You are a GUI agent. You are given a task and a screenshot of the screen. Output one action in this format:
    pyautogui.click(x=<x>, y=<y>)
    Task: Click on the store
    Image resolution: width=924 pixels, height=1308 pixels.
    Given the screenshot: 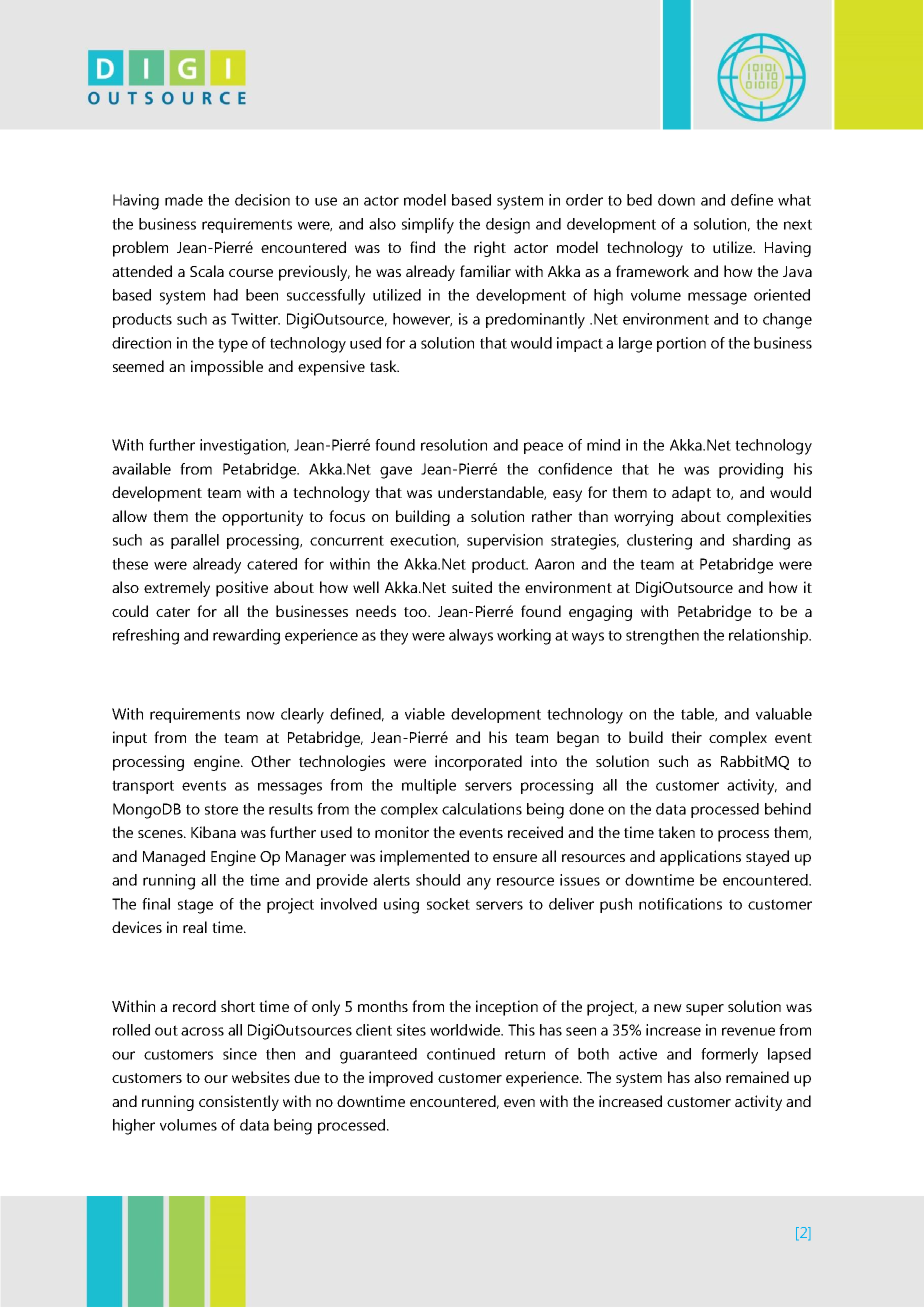 What is the action you would take?
    pyautogui.click(x=221, y=809)
